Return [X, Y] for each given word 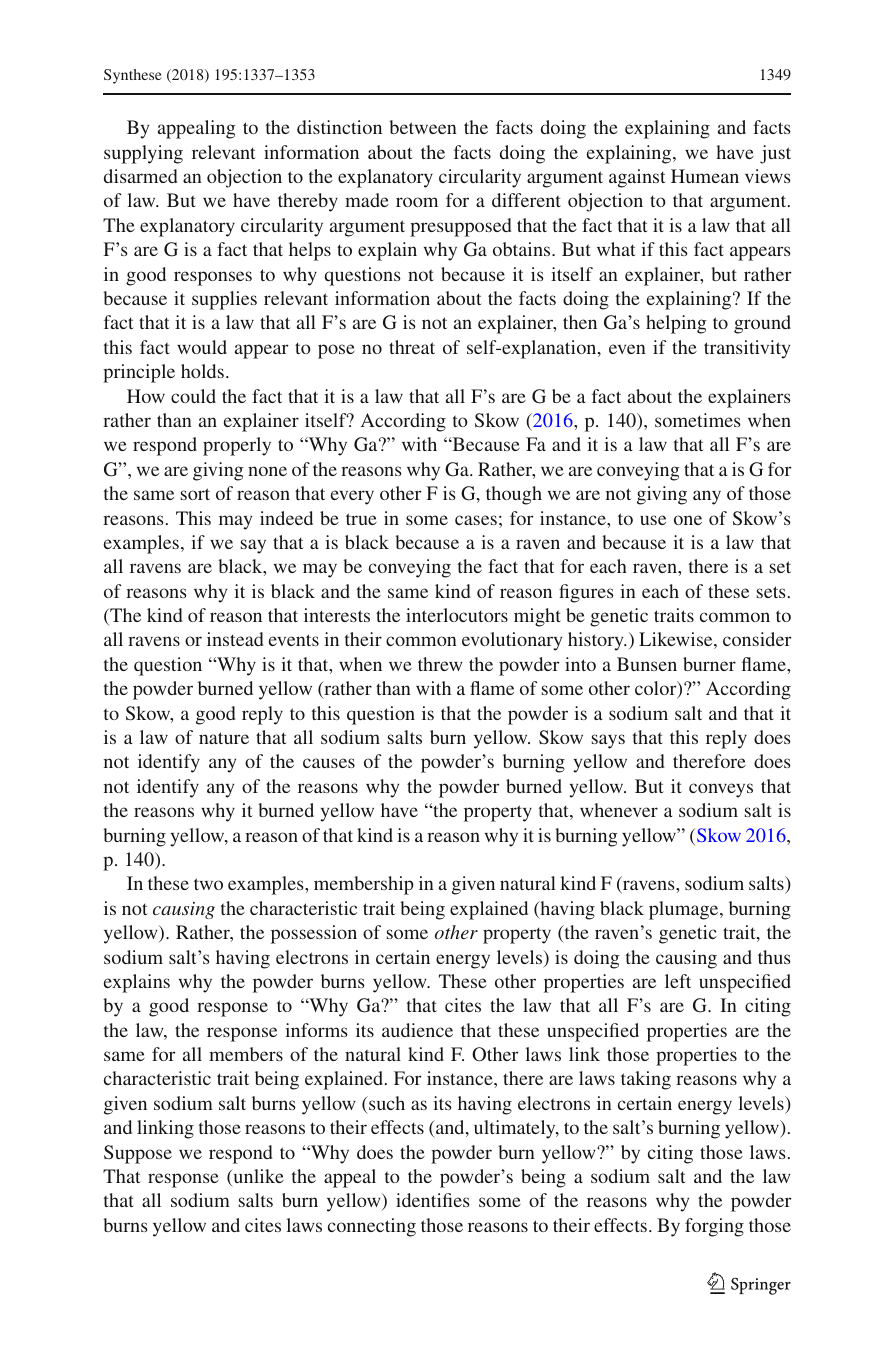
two [208, 884]
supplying [143, 154]
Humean [705, 176]
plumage [685, 910]
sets [771, 592]
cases [476, 520]
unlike [257, 1177]
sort [195, 494]
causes [329, 763]
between [423, 127]
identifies [433, 1200]
